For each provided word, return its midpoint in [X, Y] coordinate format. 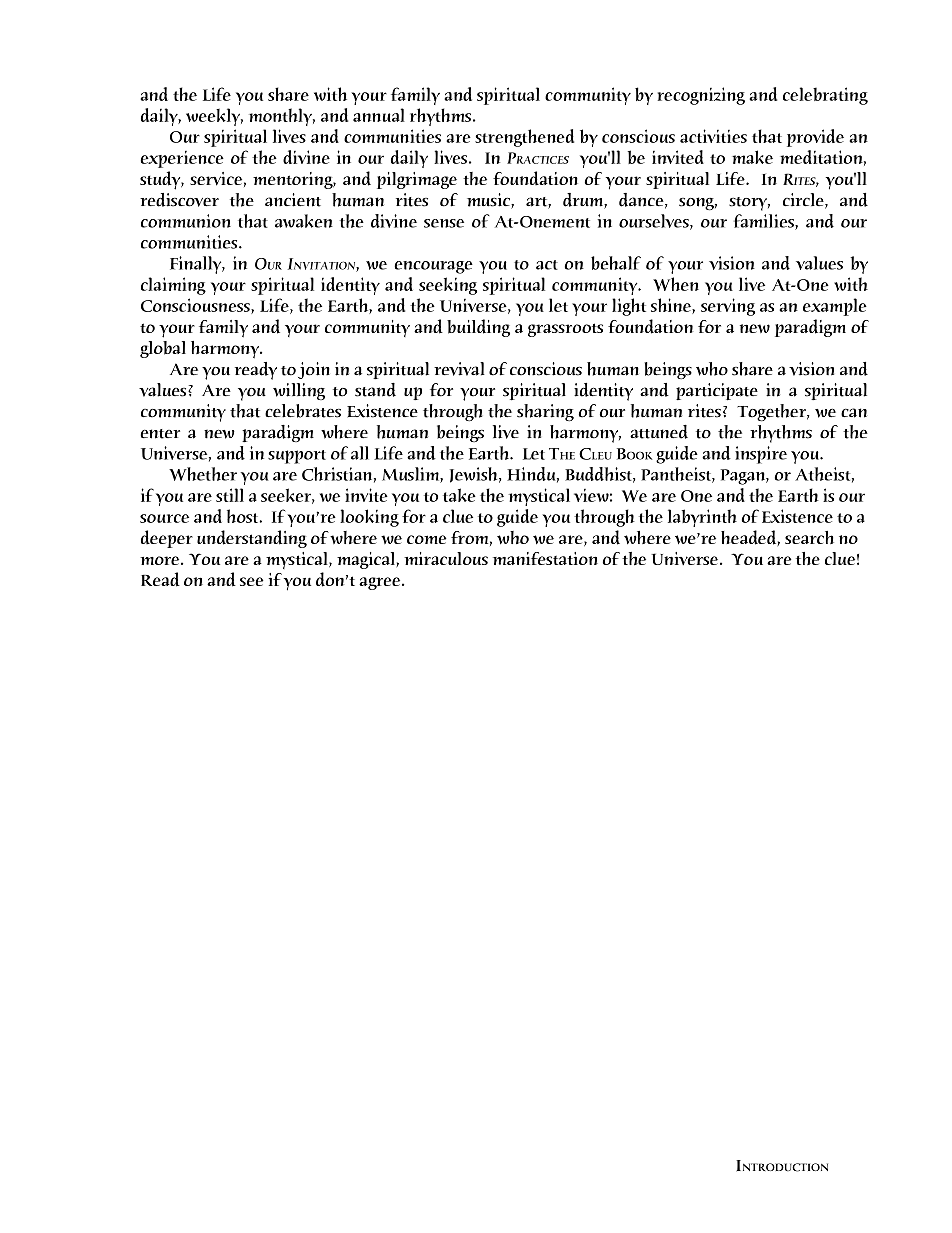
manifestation [545, 558]
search [809, 537]
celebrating [825, 96]
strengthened [524, 138]
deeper [167, 539]
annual [379, 115]
